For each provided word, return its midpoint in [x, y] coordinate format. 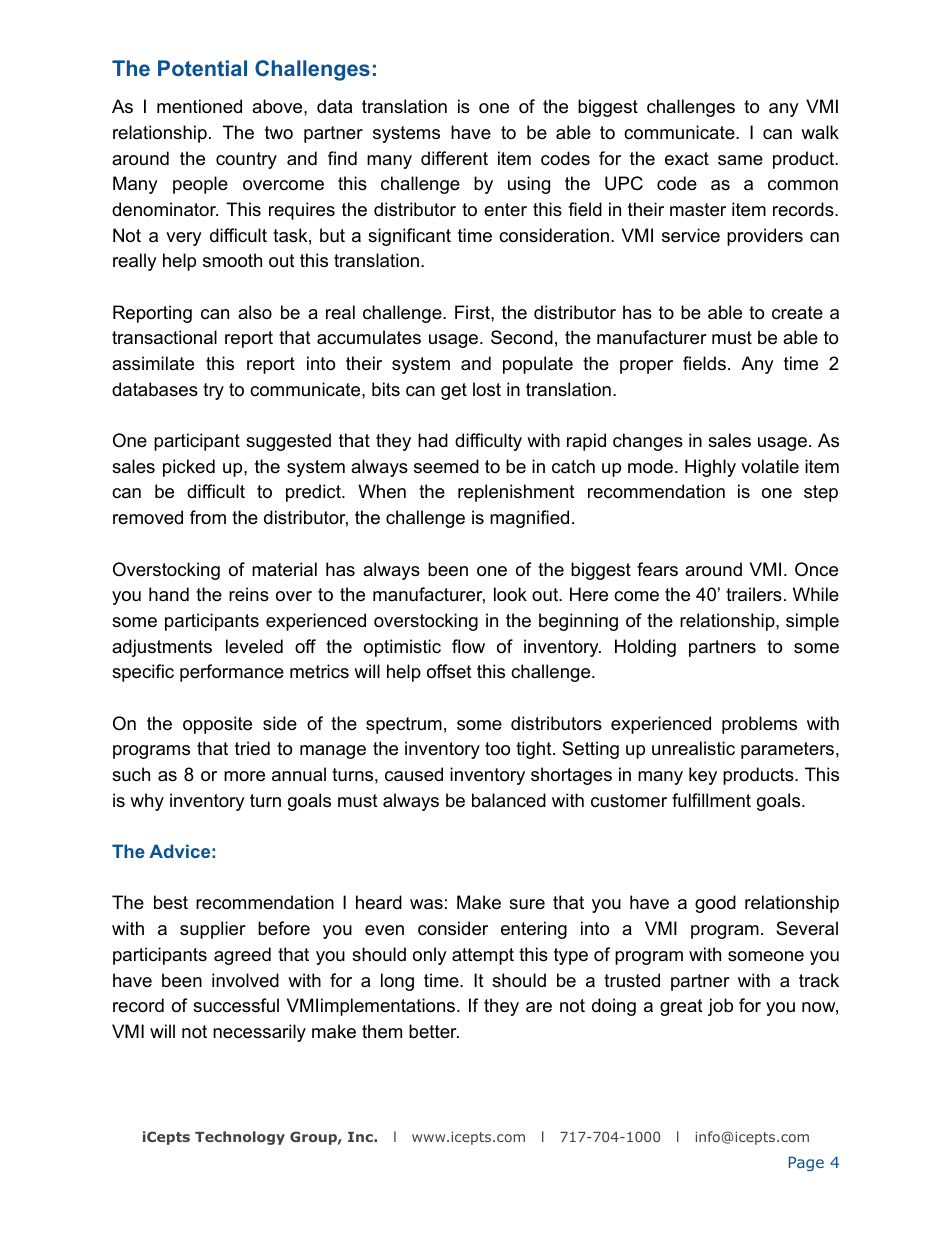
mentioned [199, 106]
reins [249, 594]
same [740, 160]
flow [468, 646]
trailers [754, 594]
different [454, 158]
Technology [240, 1138]
